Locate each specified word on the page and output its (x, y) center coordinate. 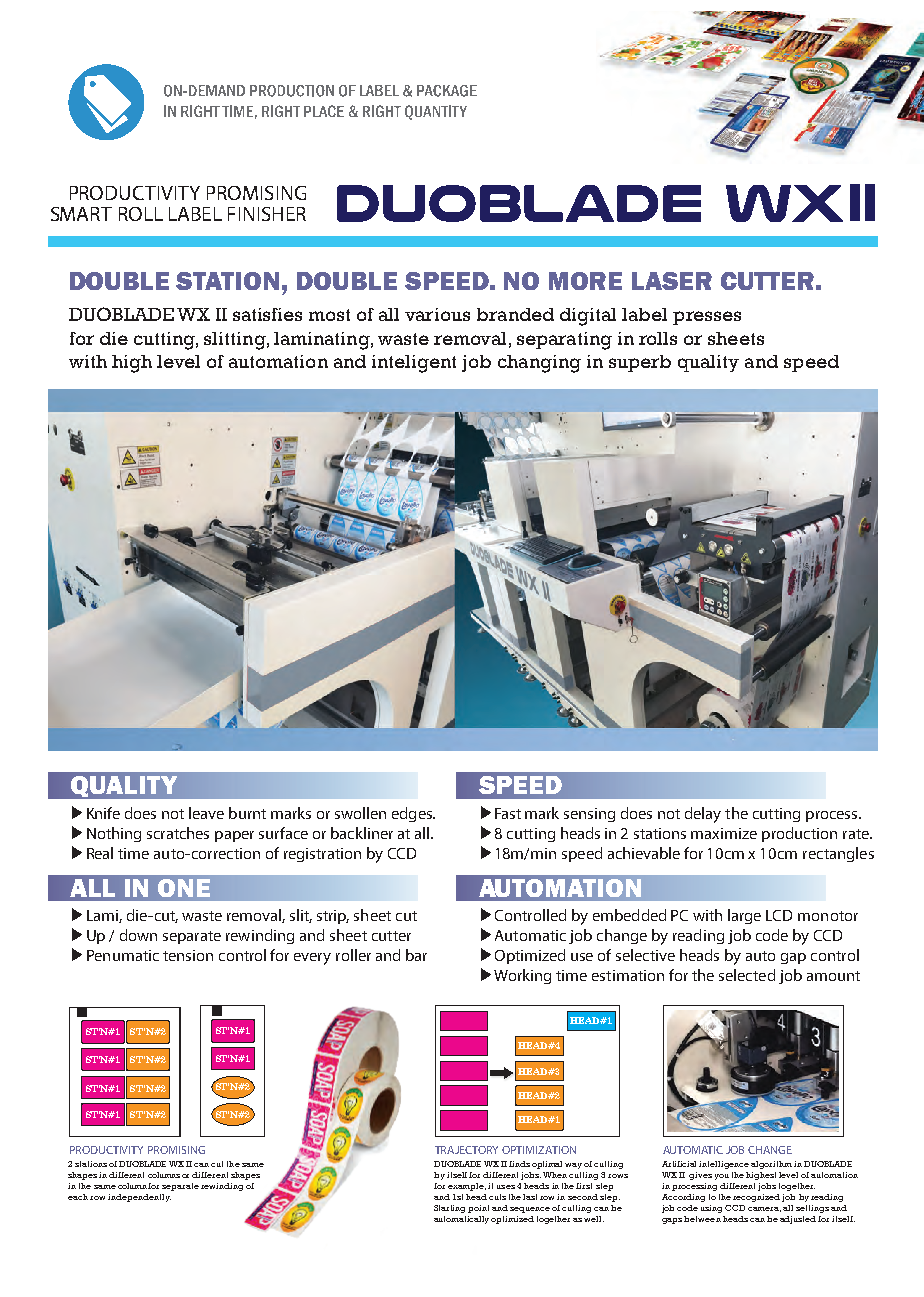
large (744, 916)
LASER (672, 281)
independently (139, 1198)
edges (413, 814)
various (437, 314)
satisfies (267, 314)
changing (539, 364)
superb (640, 363)
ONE (184, 888)
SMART (81, 214)
